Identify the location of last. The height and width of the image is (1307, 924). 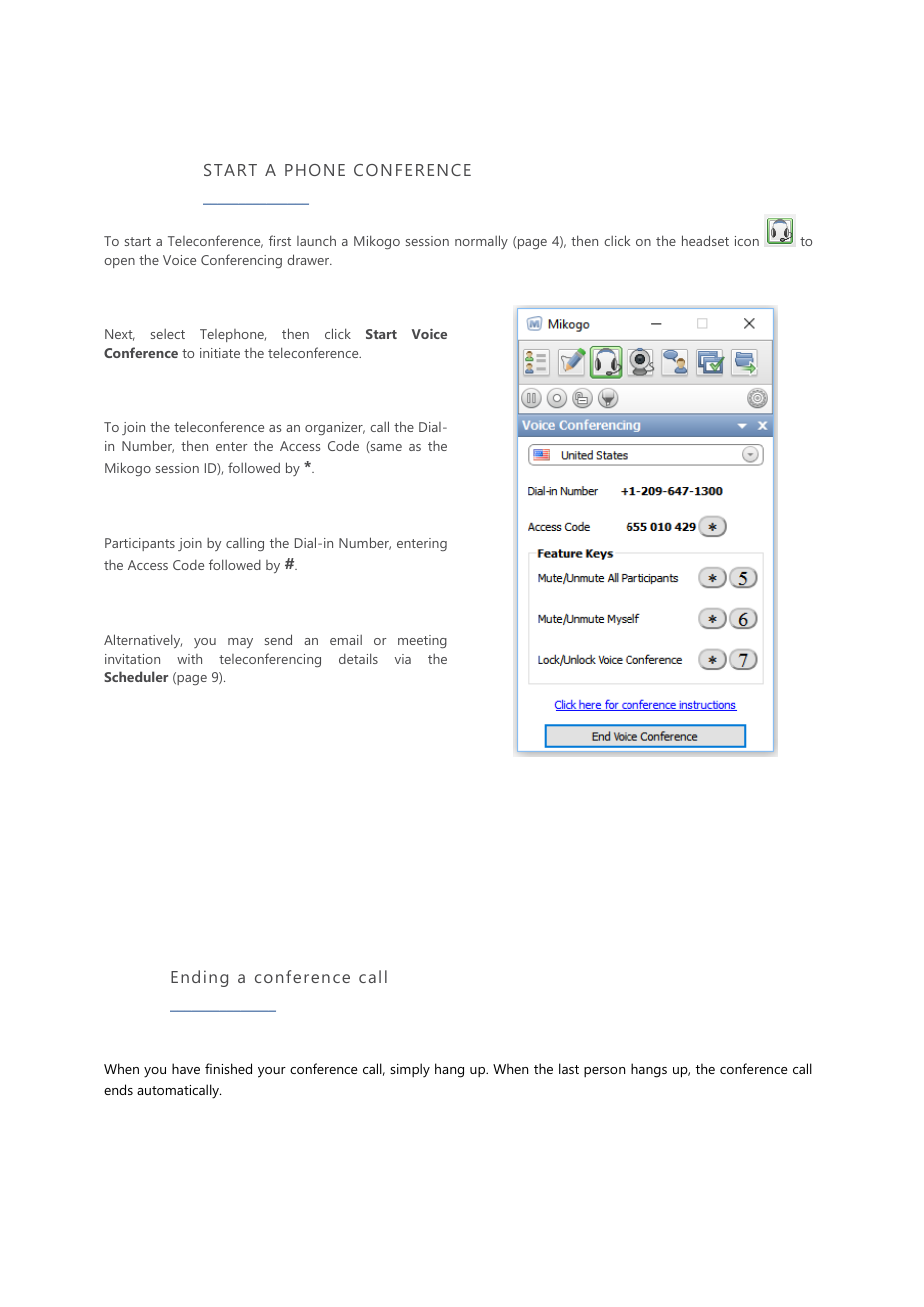
(569, 1068).
